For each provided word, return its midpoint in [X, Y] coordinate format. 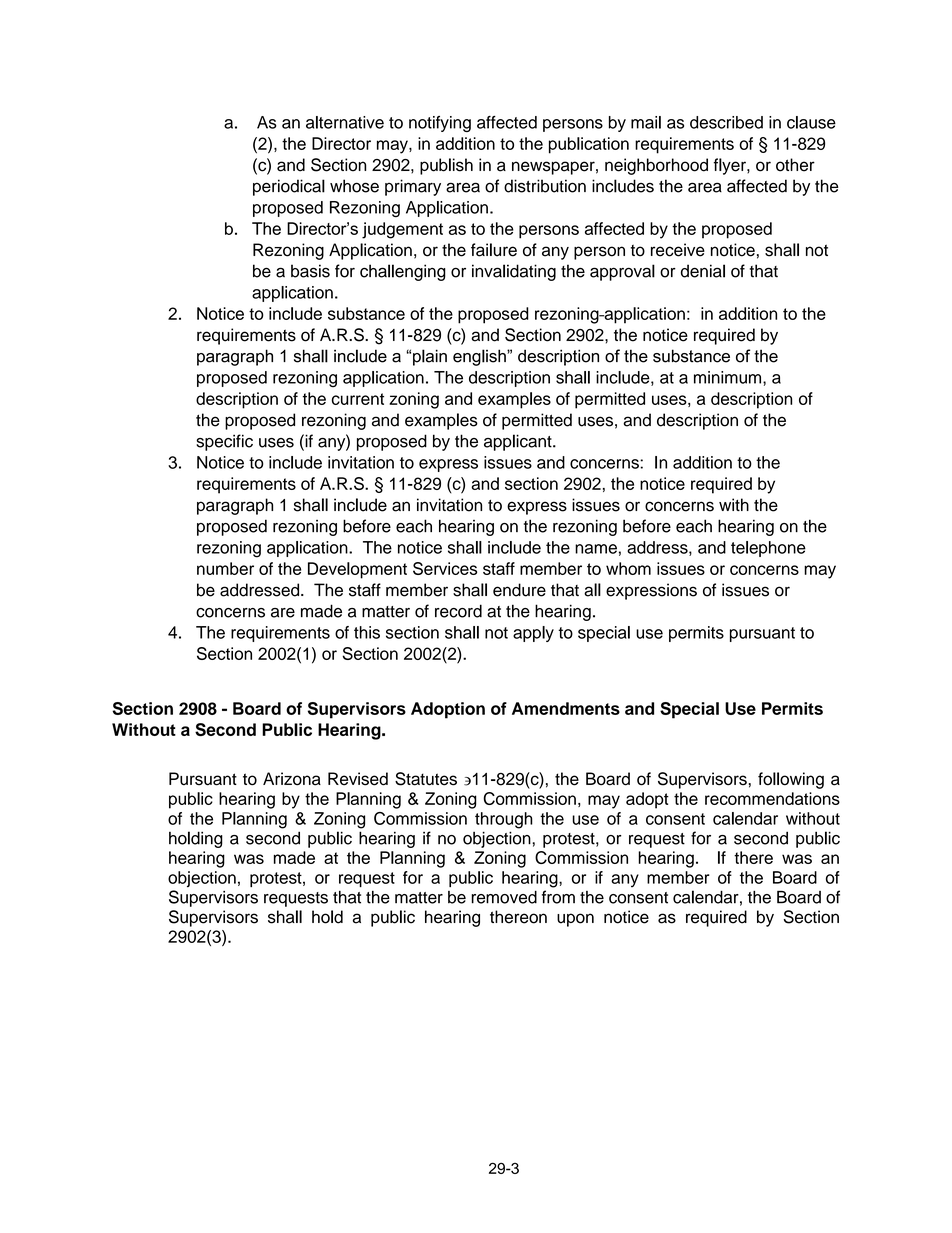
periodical [289, 187]
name [596, 549]
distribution [545, 186]
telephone [768, 549]
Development [357, 570]
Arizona [292, 779]
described [726, 122]
